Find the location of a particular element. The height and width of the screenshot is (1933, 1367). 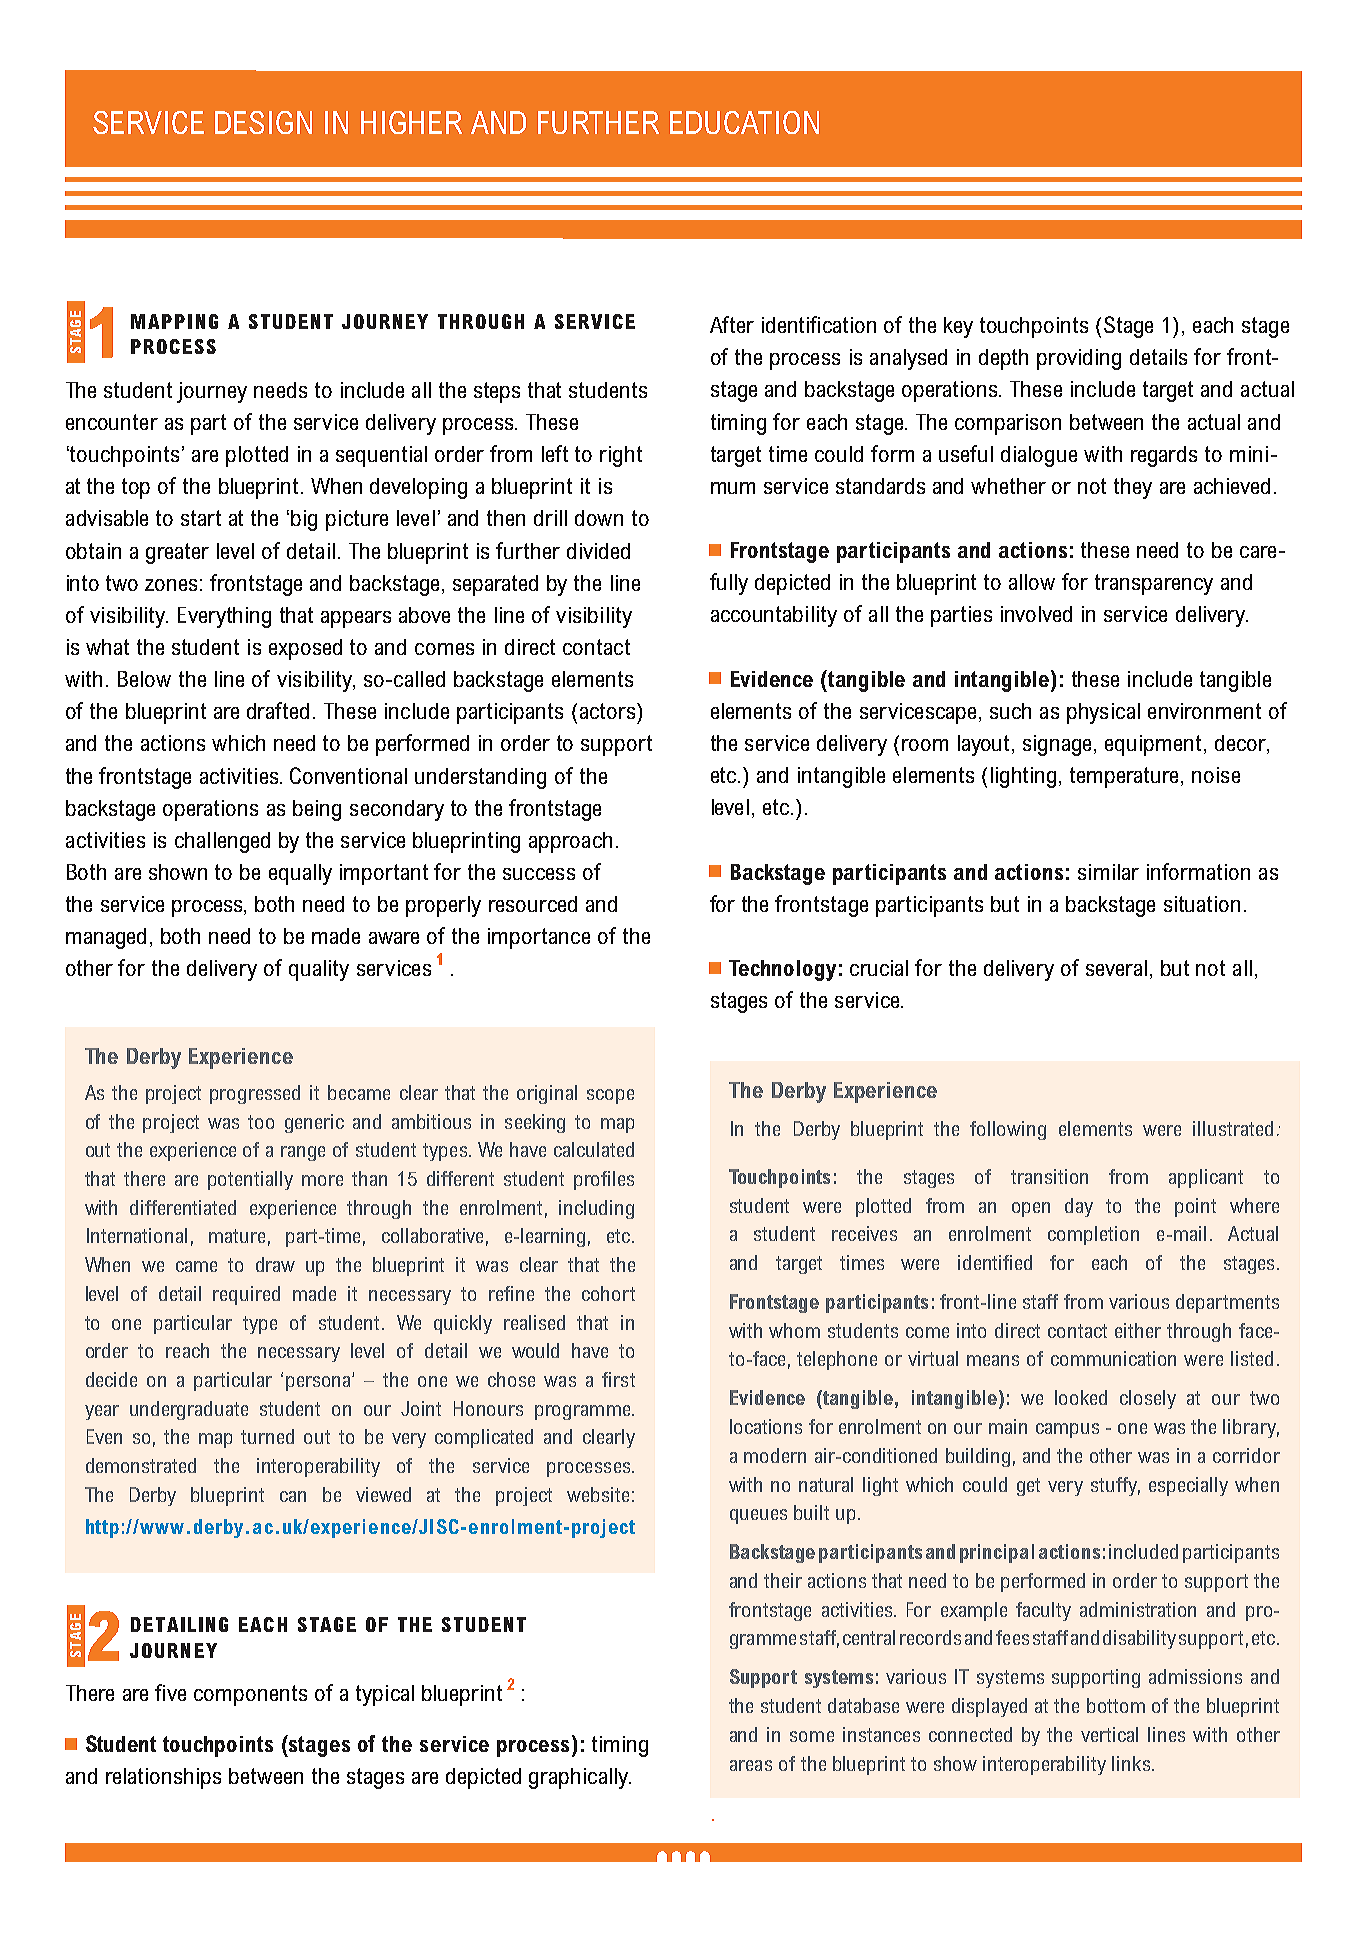

EDUCATION is located at coordinates (744, 122).
